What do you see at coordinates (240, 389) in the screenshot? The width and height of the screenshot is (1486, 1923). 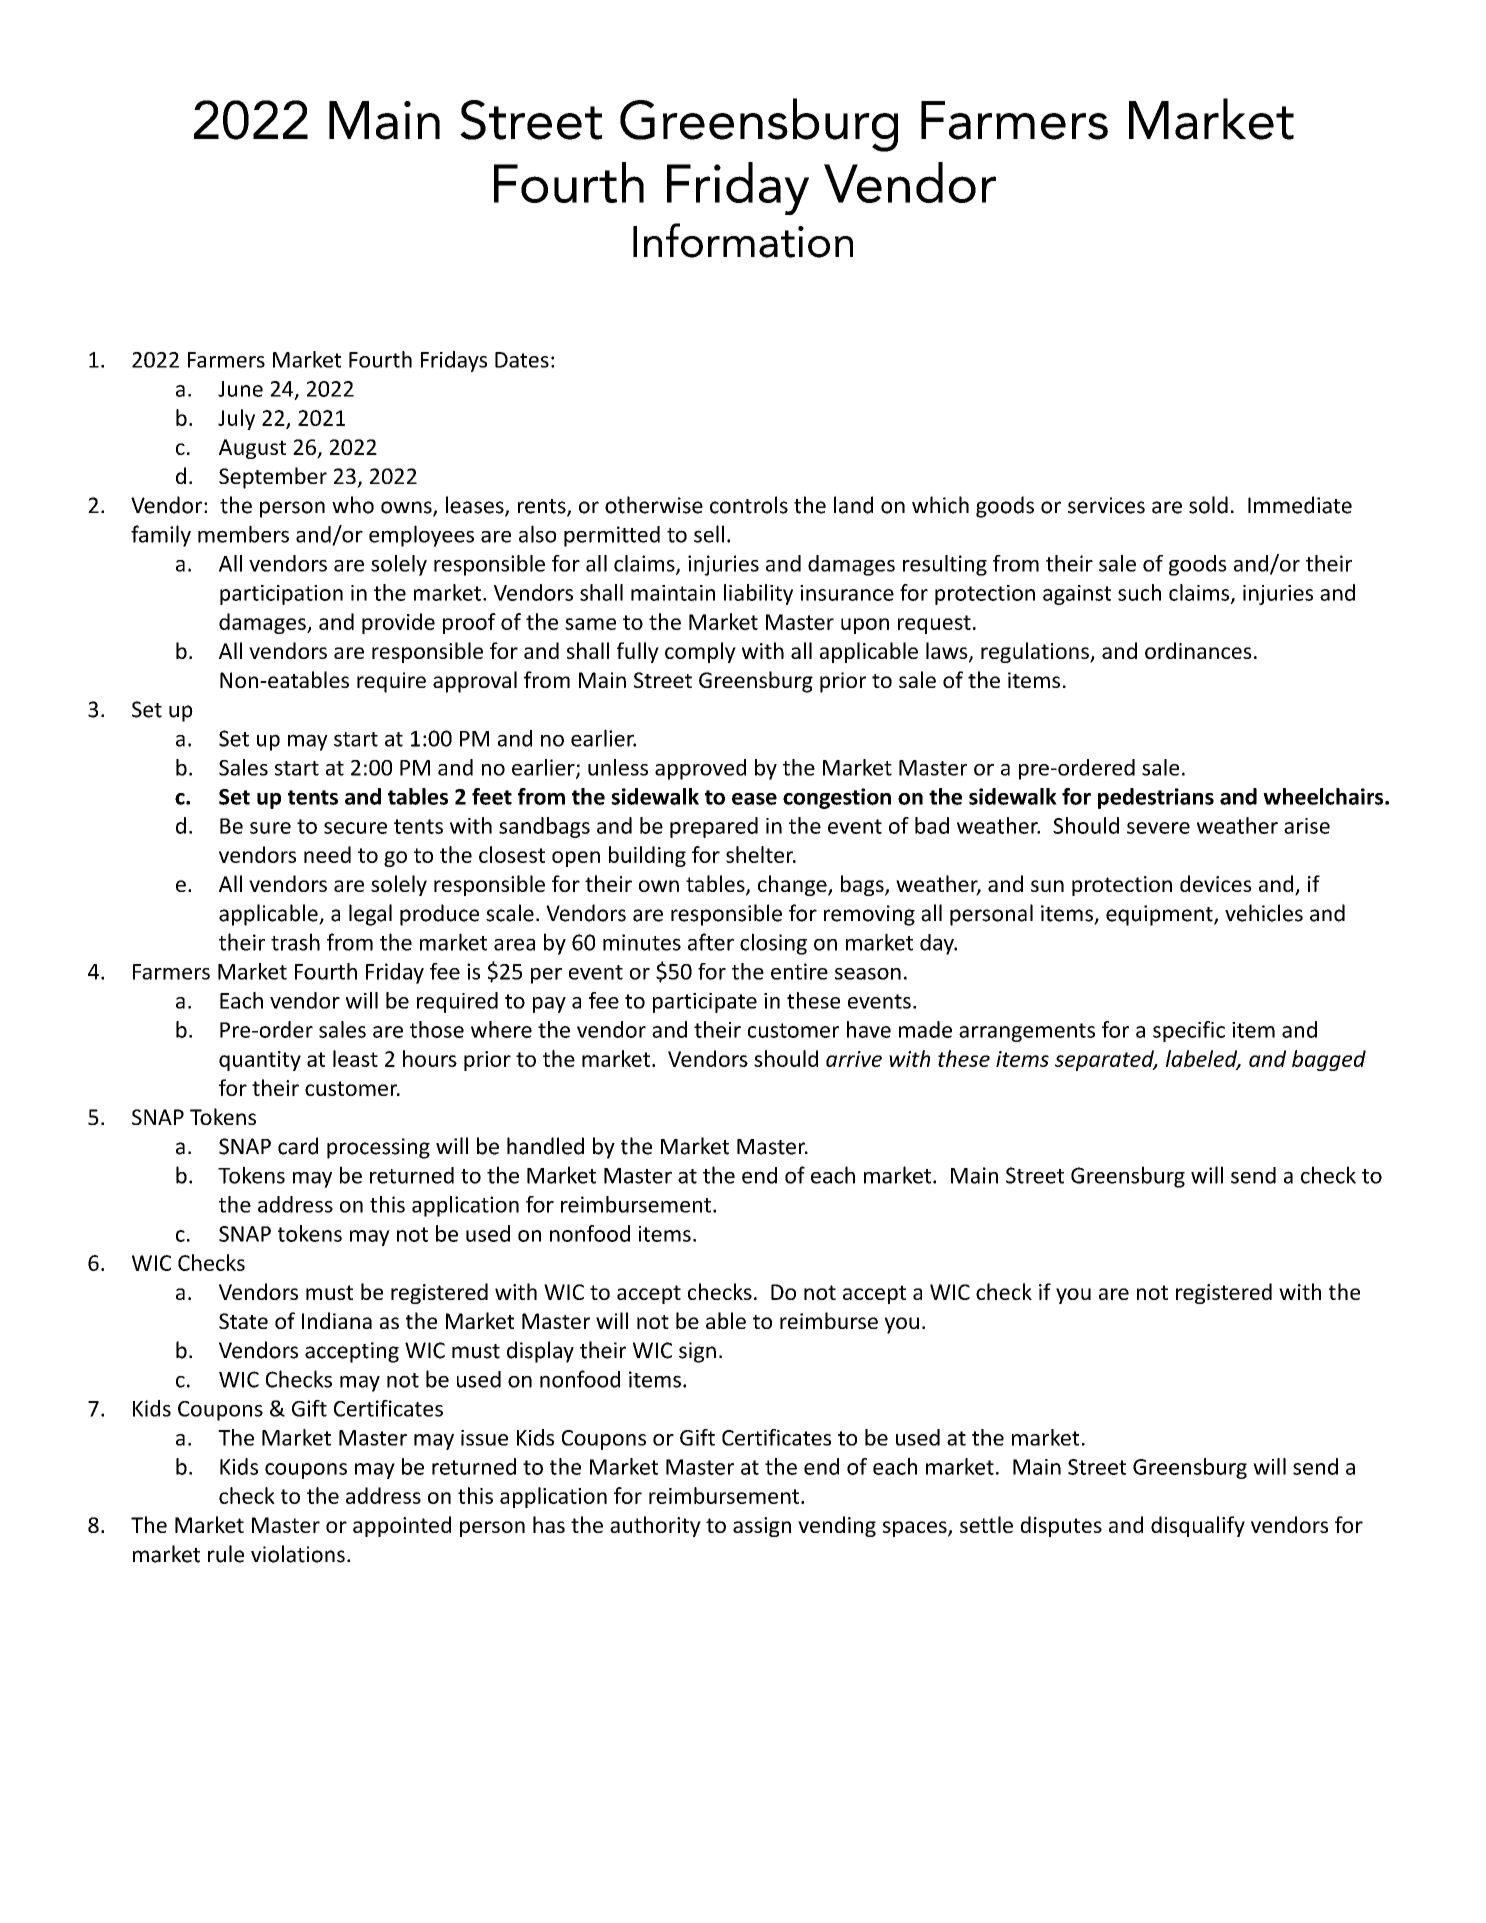 I see `June` at bounding box center [240, 389].
